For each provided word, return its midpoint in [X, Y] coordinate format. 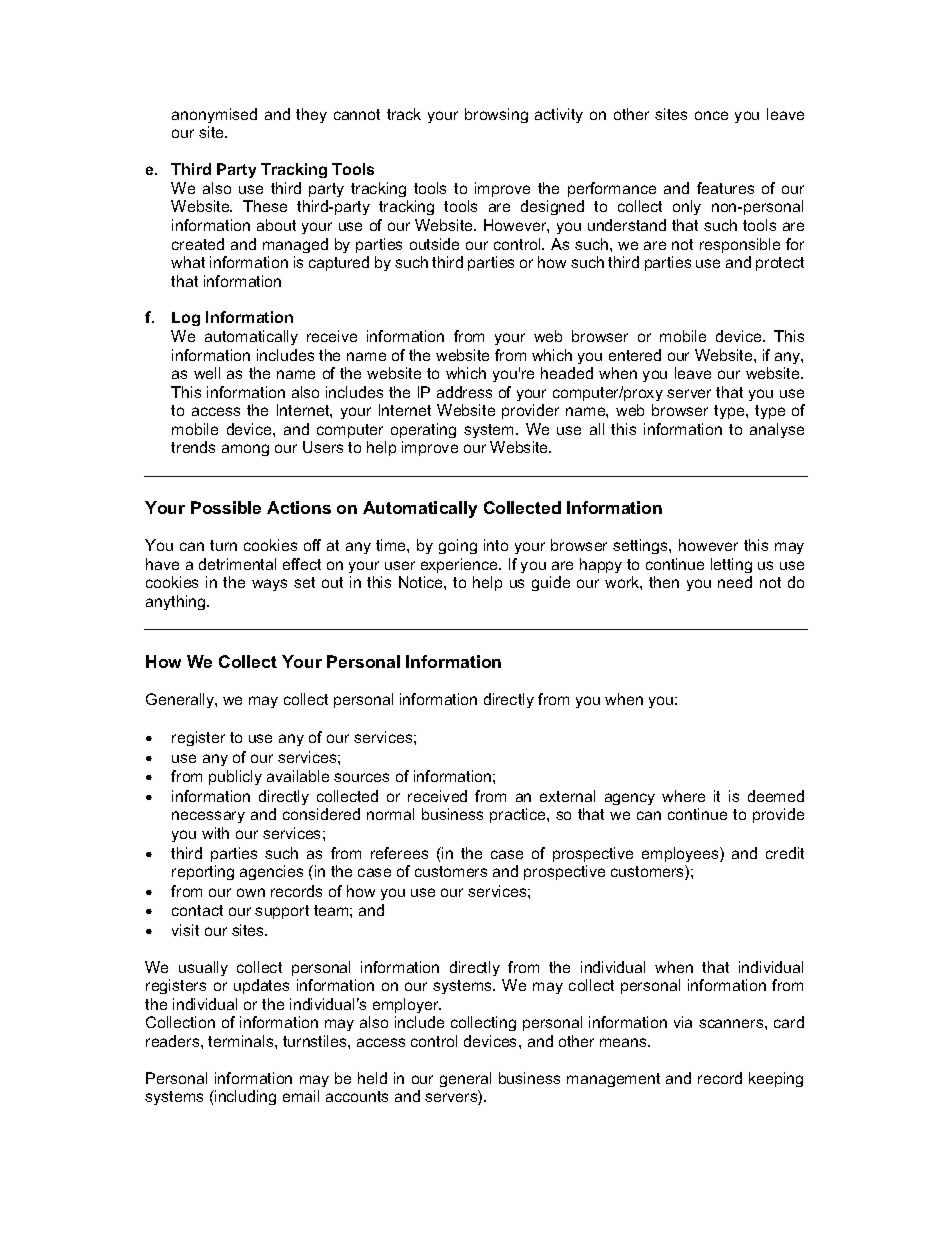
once [711, 115]
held [372, 1078]
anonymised [214, 115]
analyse [777, 430]
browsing [496, 115]
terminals [242, 1041]
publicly [235, 777]
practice [519, 815]
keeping [776, 1079]
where [683, 796]
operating [423, 430]
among [245, 450]
